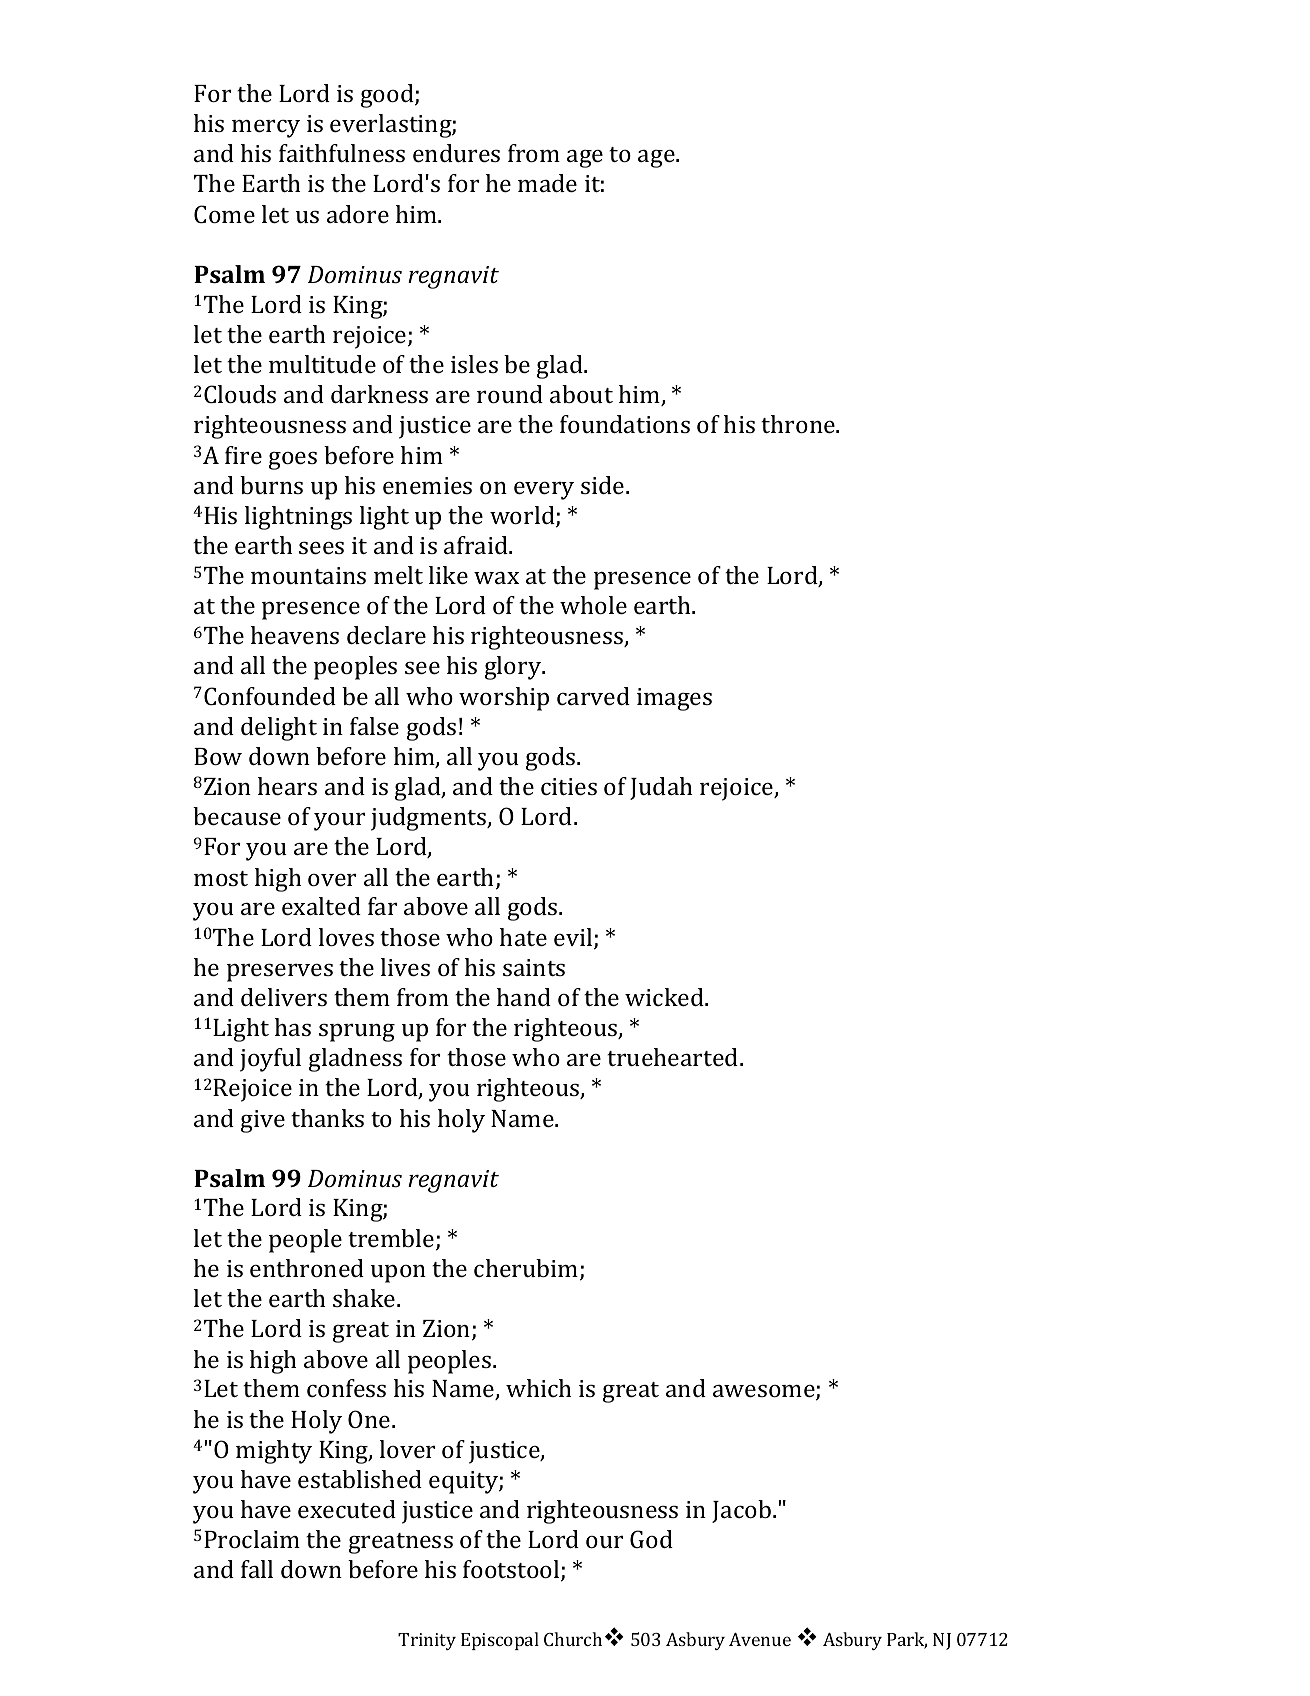  I want to click on burns, so click(271, 485).
